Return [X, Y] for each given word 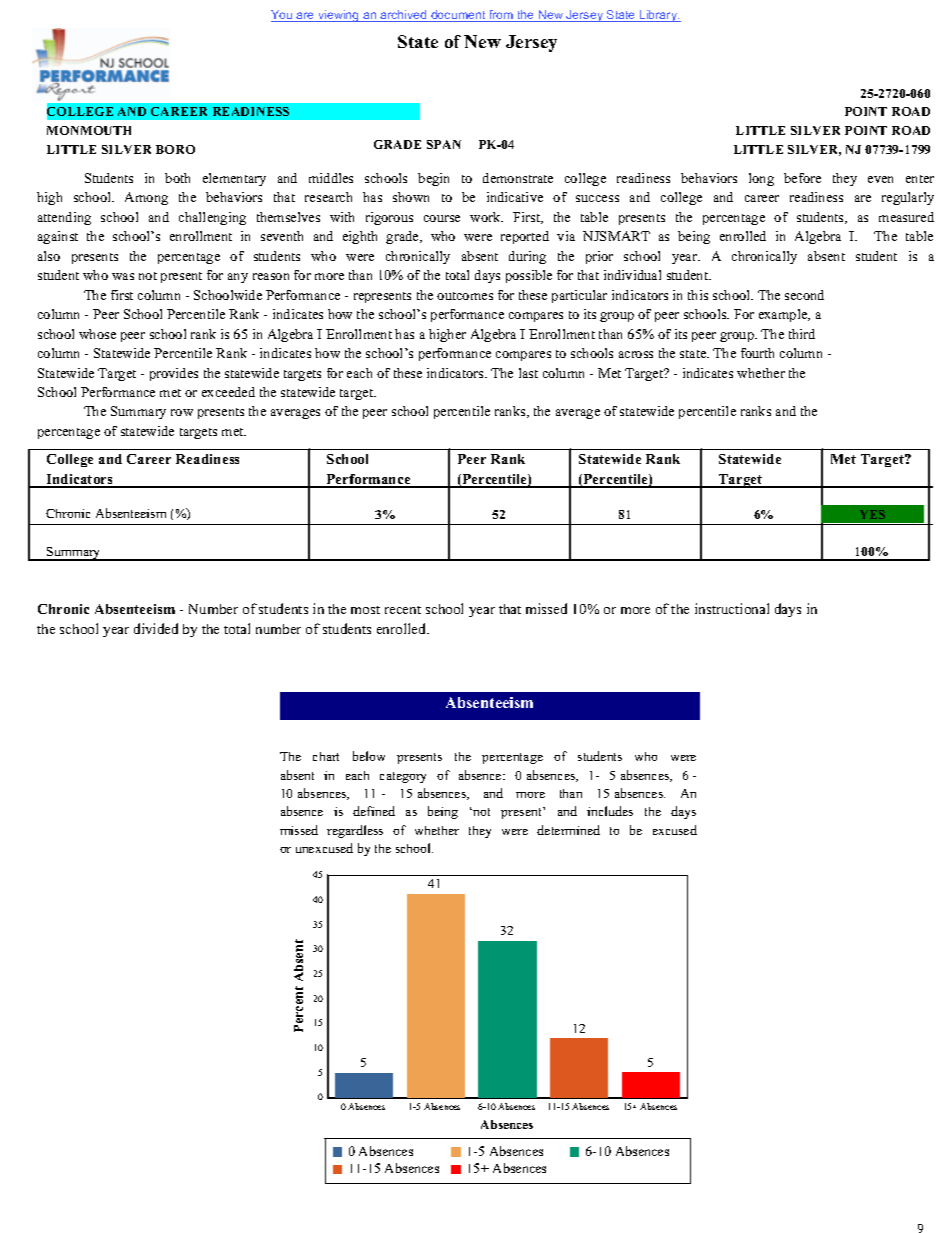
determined [568, 830]
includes [610, 811]
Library [659, 16]
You [283, 16]
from [501, 16]
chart [326, 756]
